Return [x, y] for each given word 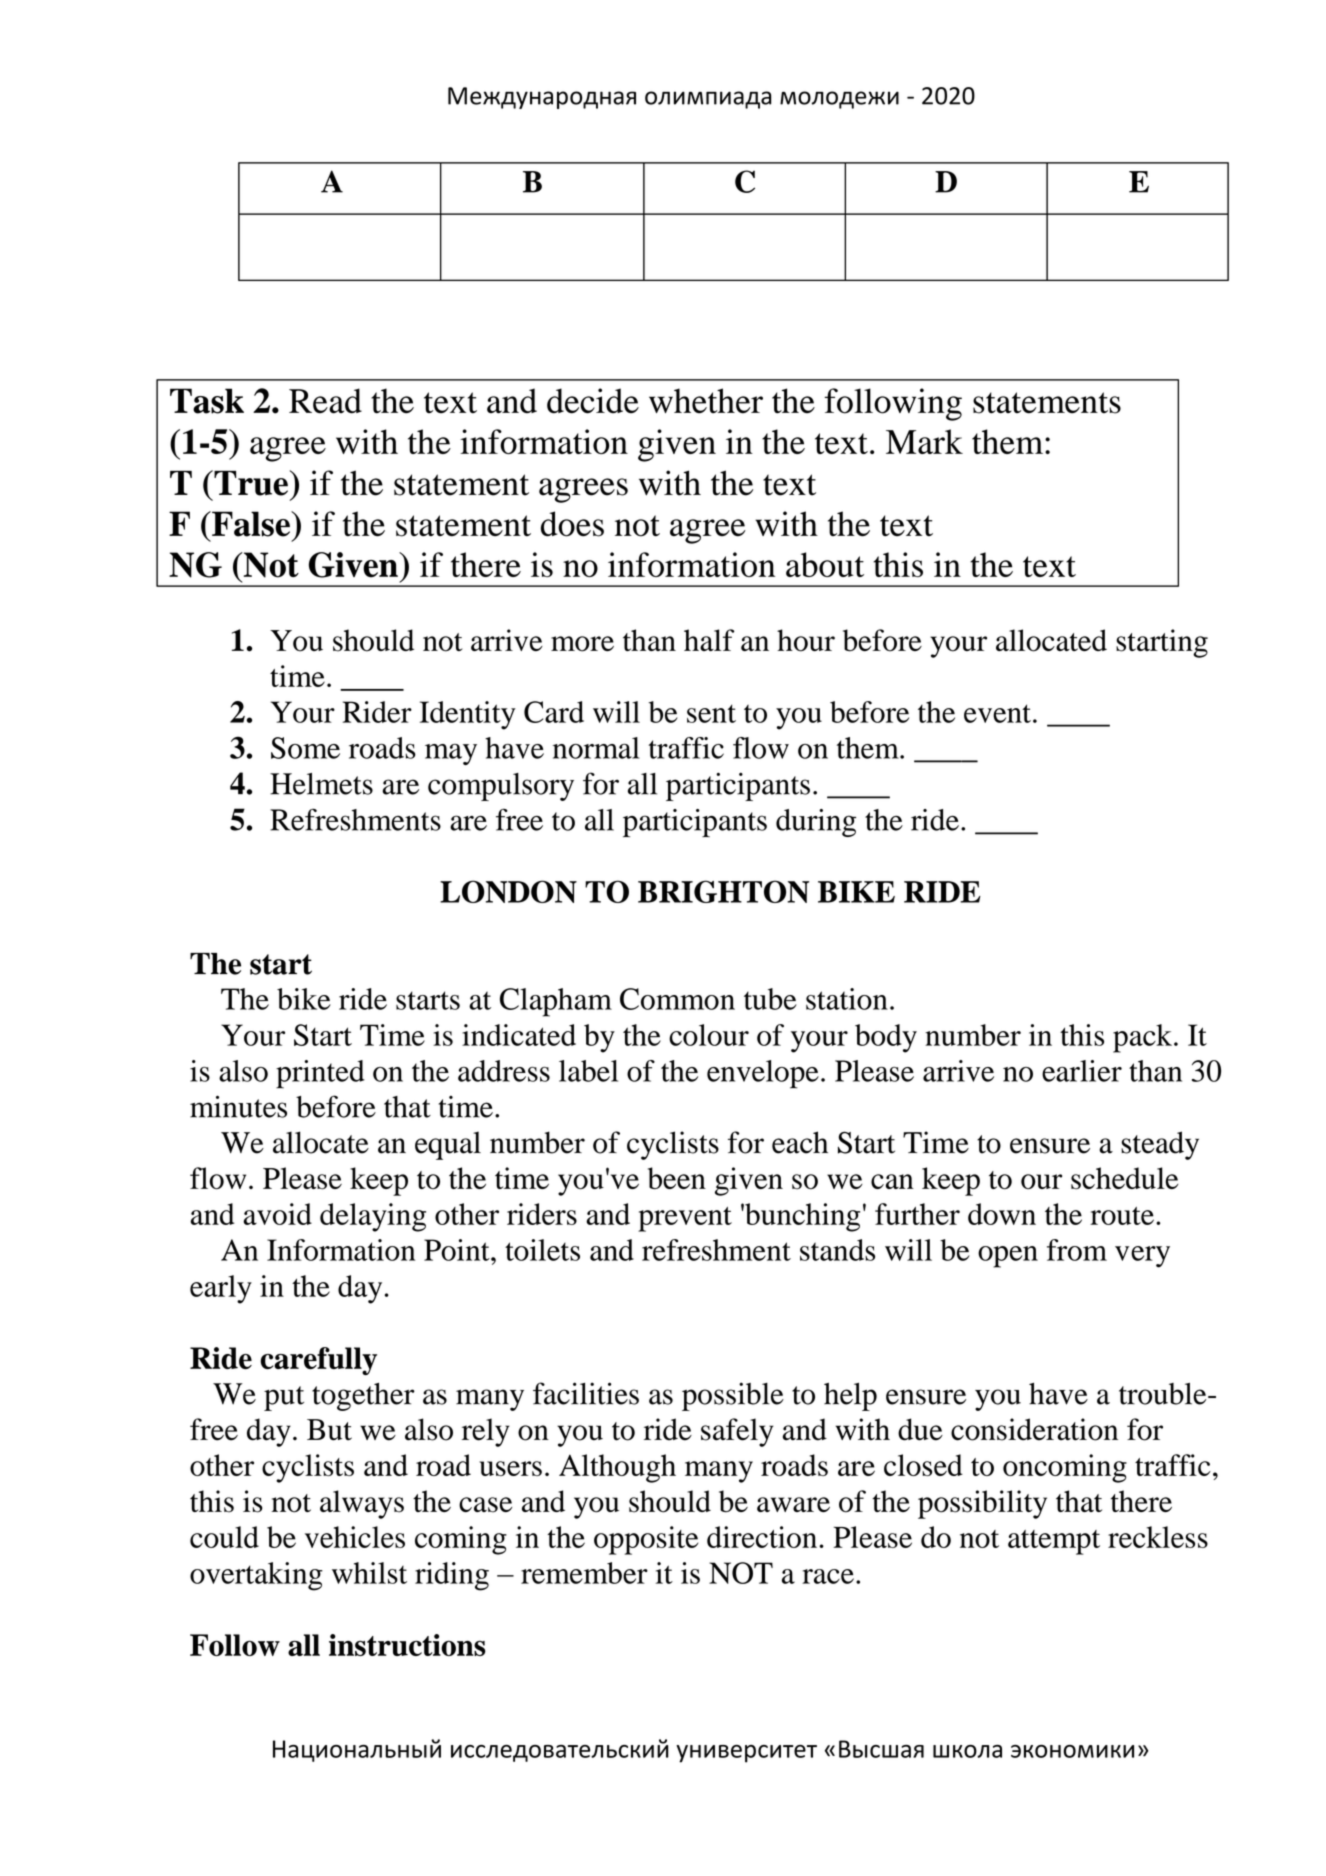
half [709, 640]
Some [305, 748]
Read [325, 401]
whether [706, 401]
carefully [318, 1361]
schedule [1124, 1178]
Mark [924, 441]
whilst [369, 1573]
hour [806, 640]
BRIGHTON [723, 891]
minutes [238, 1106]
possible [733, 1396]
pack [1144, 1038]
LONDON [508, 891]
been [677, 1178]
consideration [1034, 1429]
